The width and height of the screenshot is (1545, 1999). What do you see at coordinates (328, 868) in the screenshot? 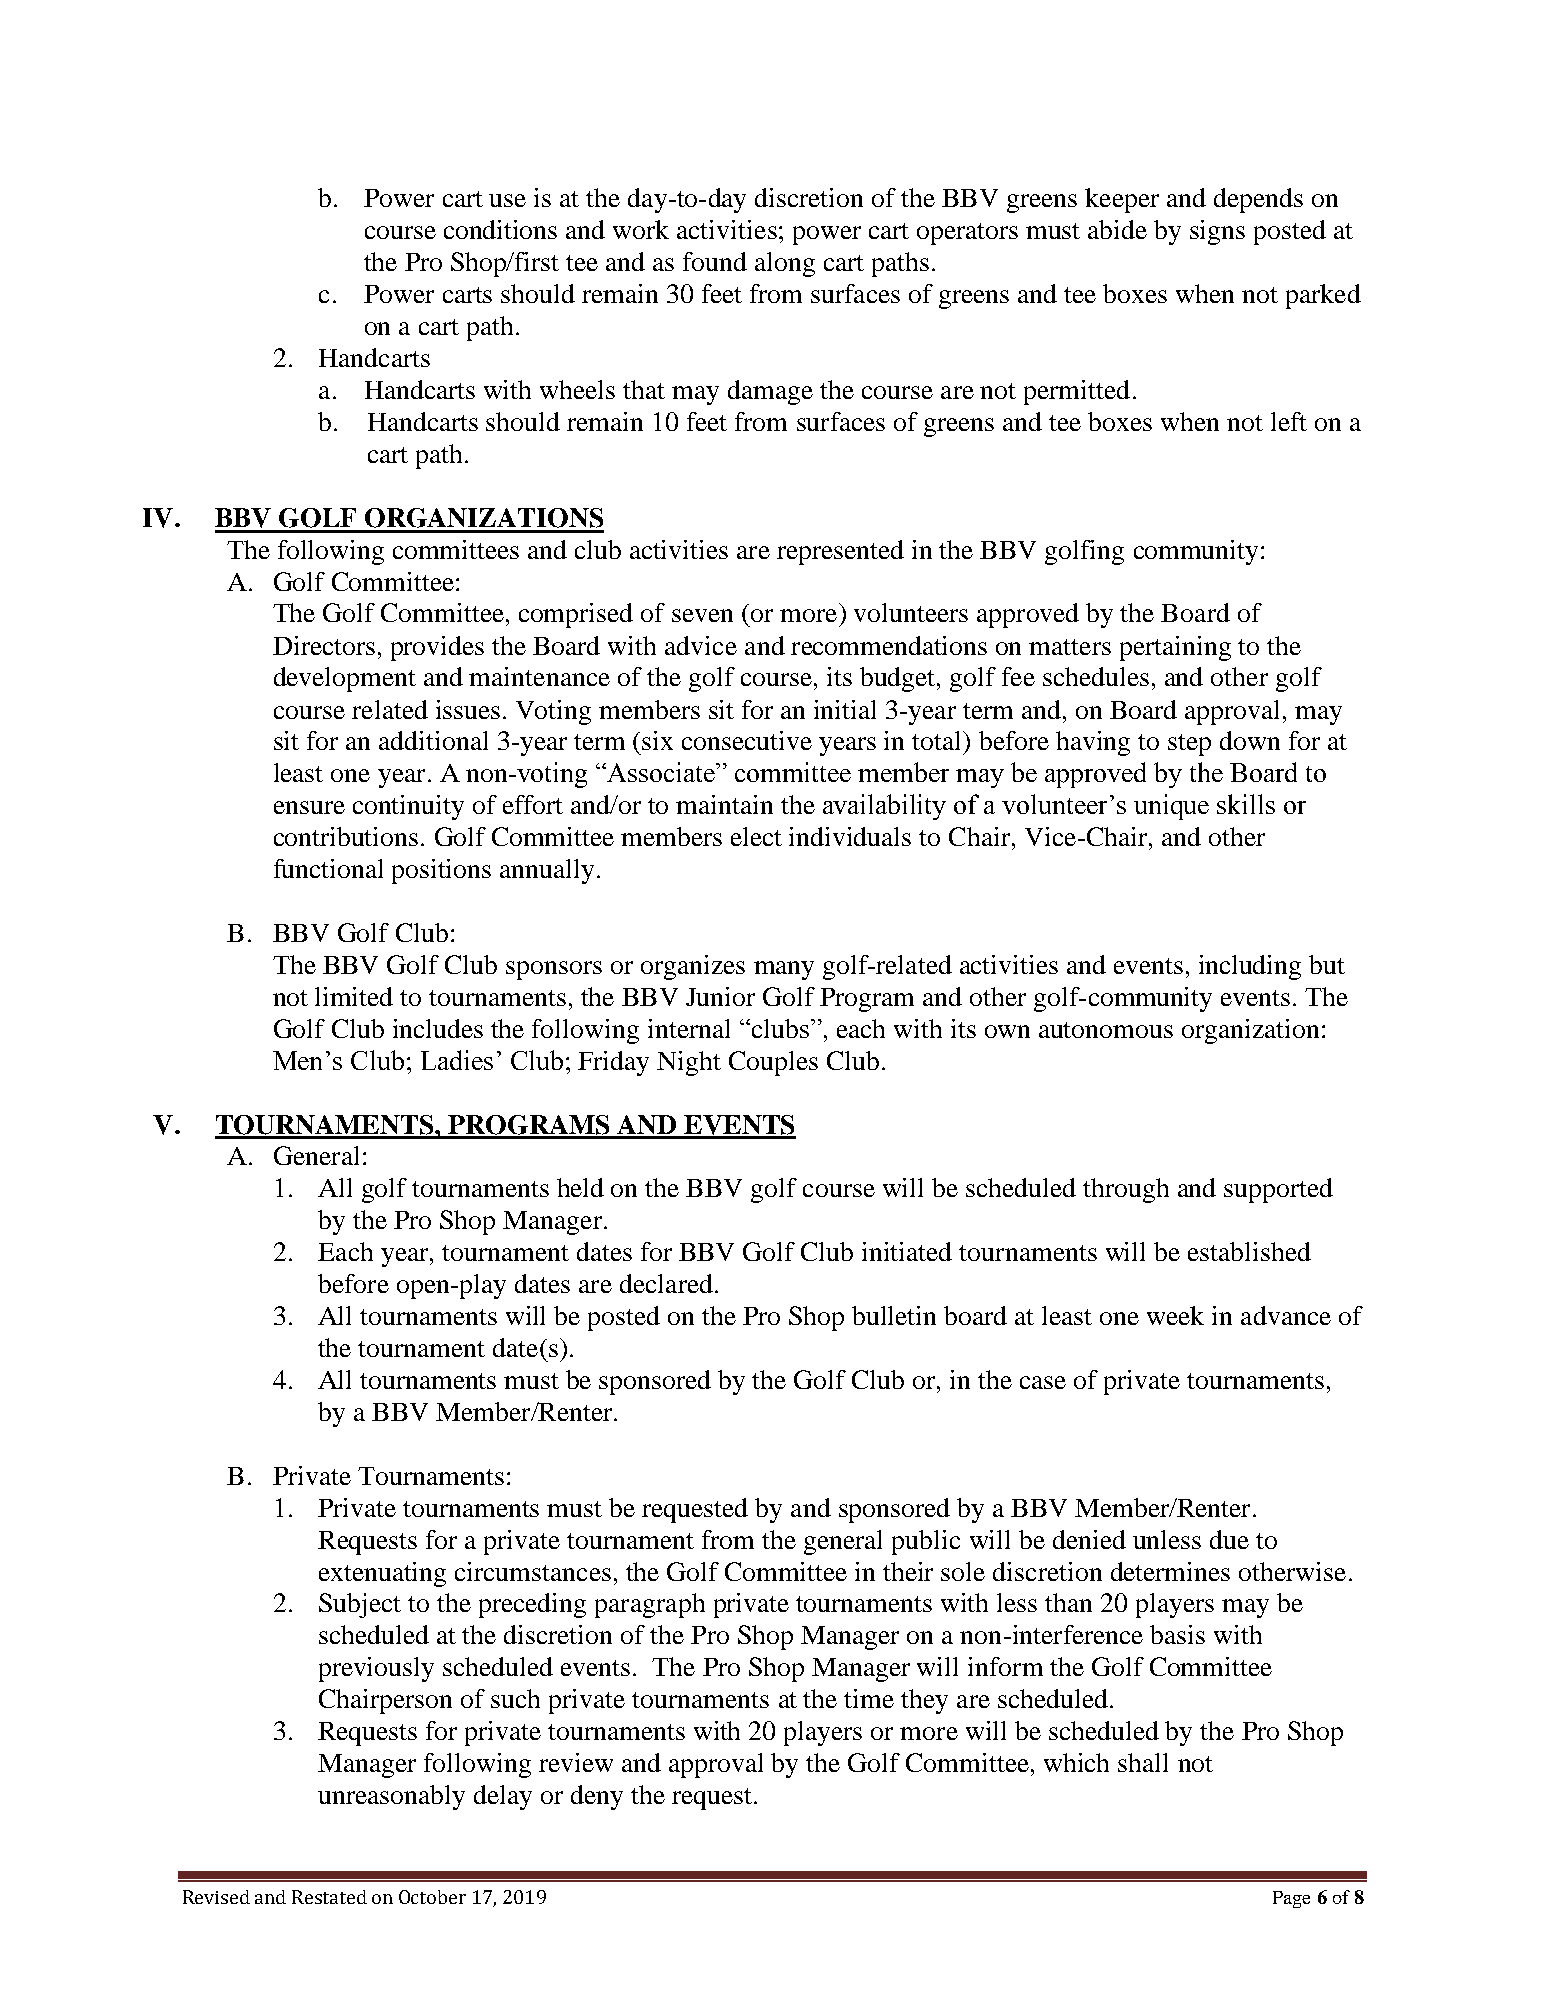
I see `functional` at bounding box center [328, 868].
